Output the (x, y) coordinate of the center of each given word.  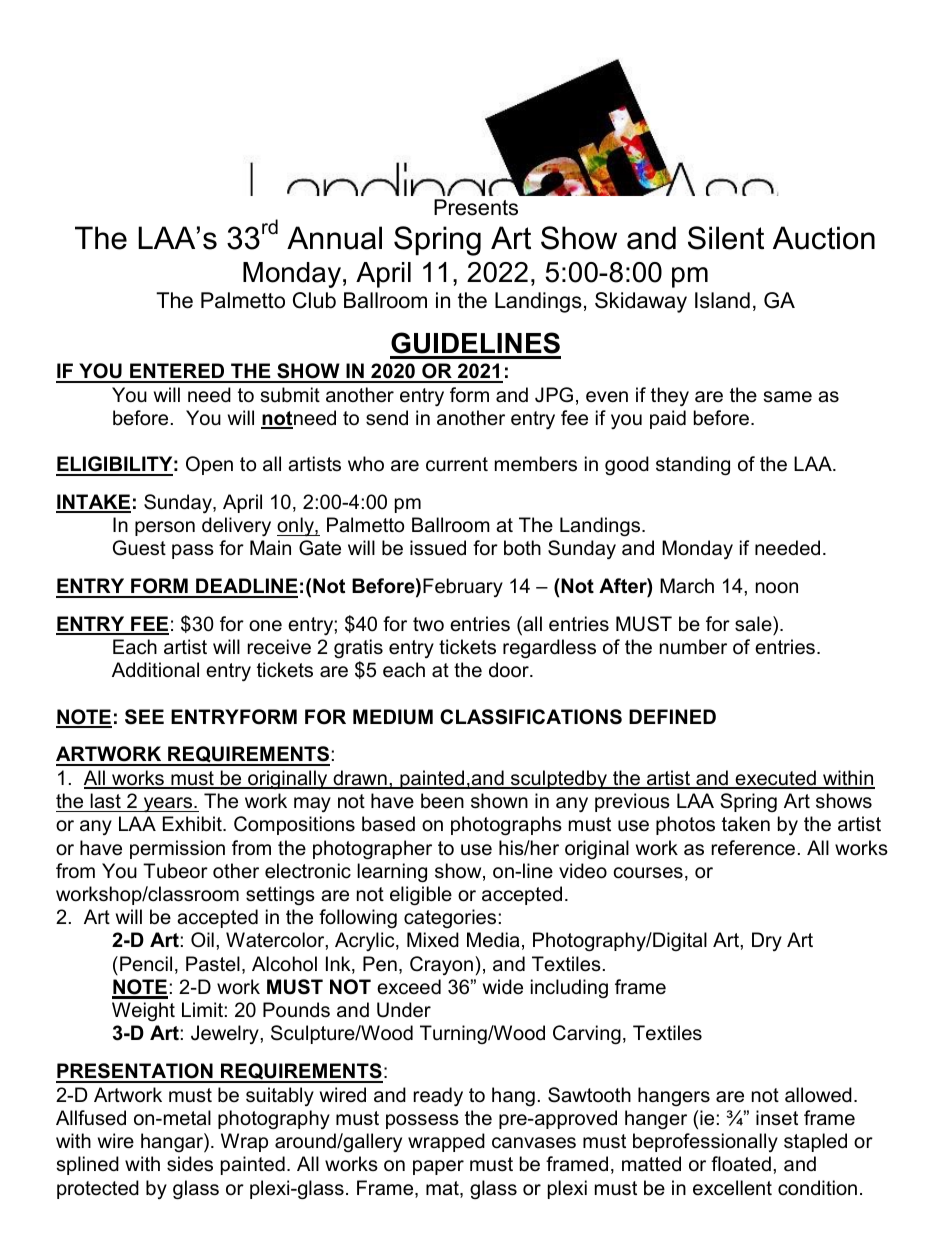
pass (193, 551)
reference (753, 848)
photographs (506, 826)
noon (777, 588)
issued (438, 548)
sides (190, 1164)
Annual (334, 238)
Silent (726, 238)
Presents (476, 207)
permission (177, 849)
